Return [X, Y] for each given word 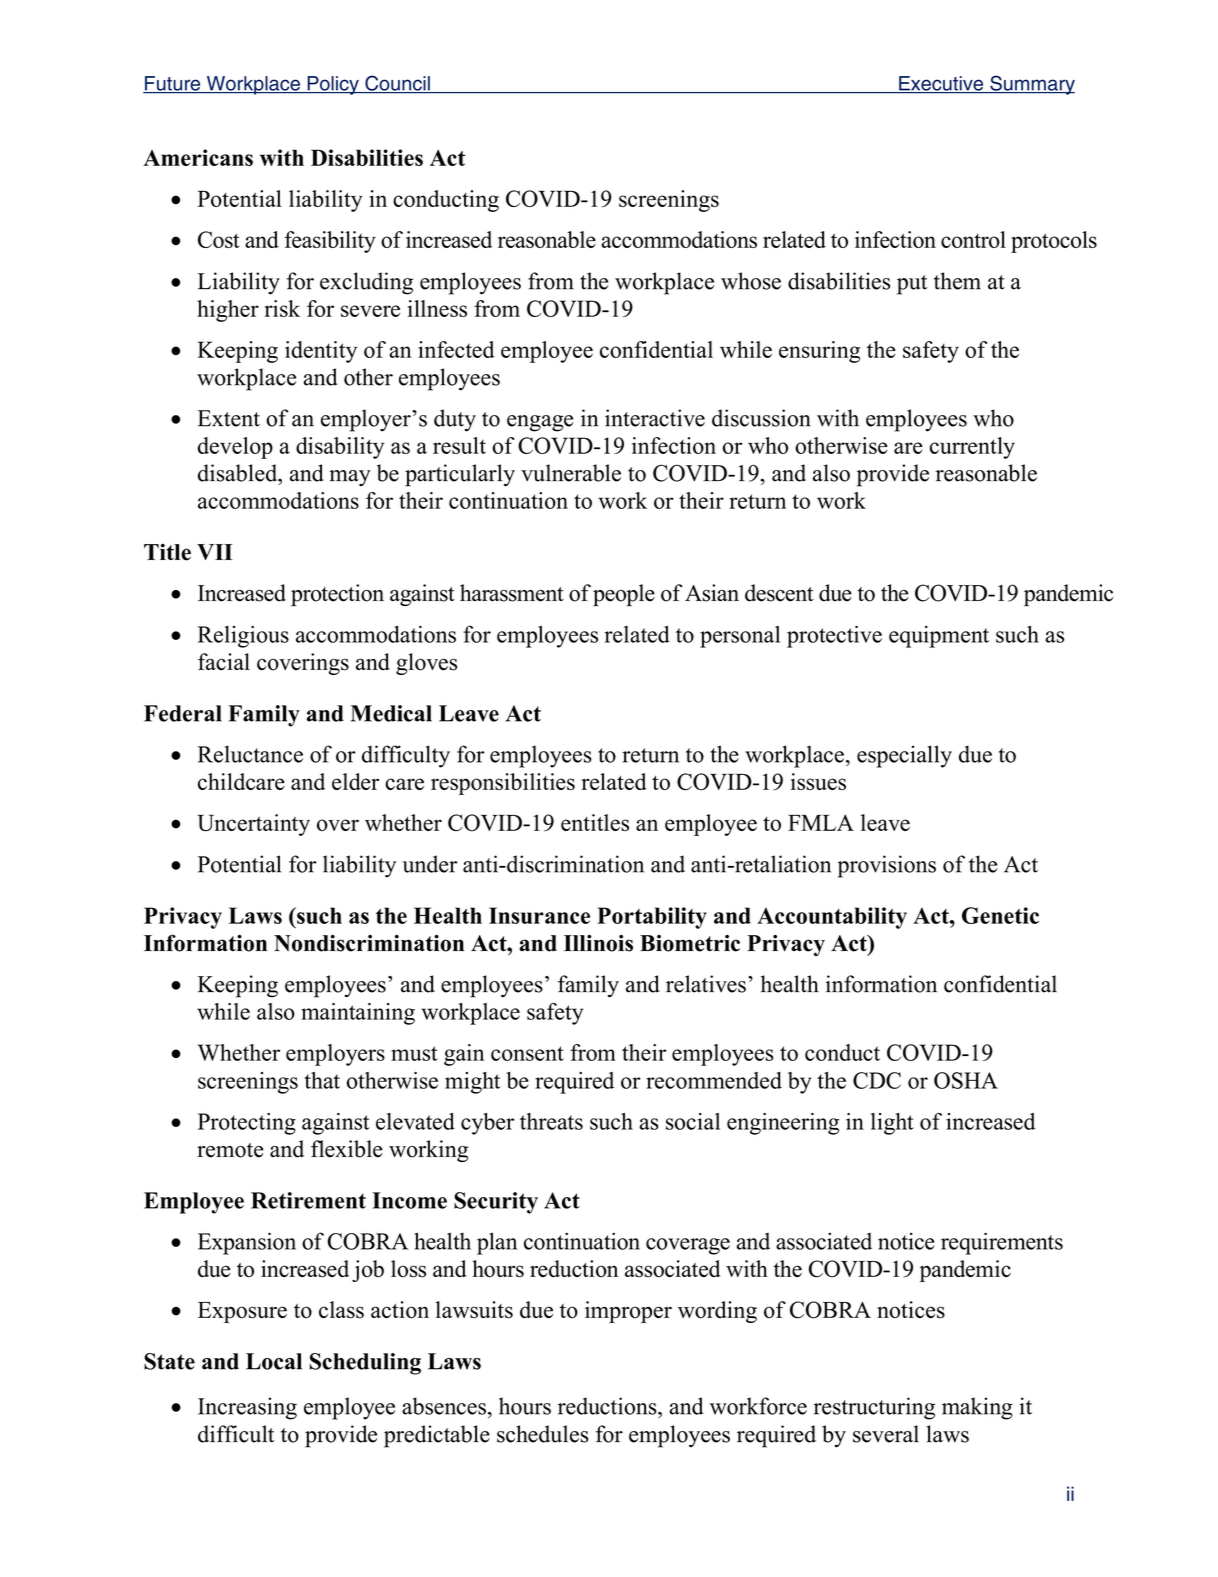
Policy [333, 85]
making [977, 1408]
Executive [941, 84]
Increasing [247, 1408]
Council [397, 84]
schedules [543, 1434]
